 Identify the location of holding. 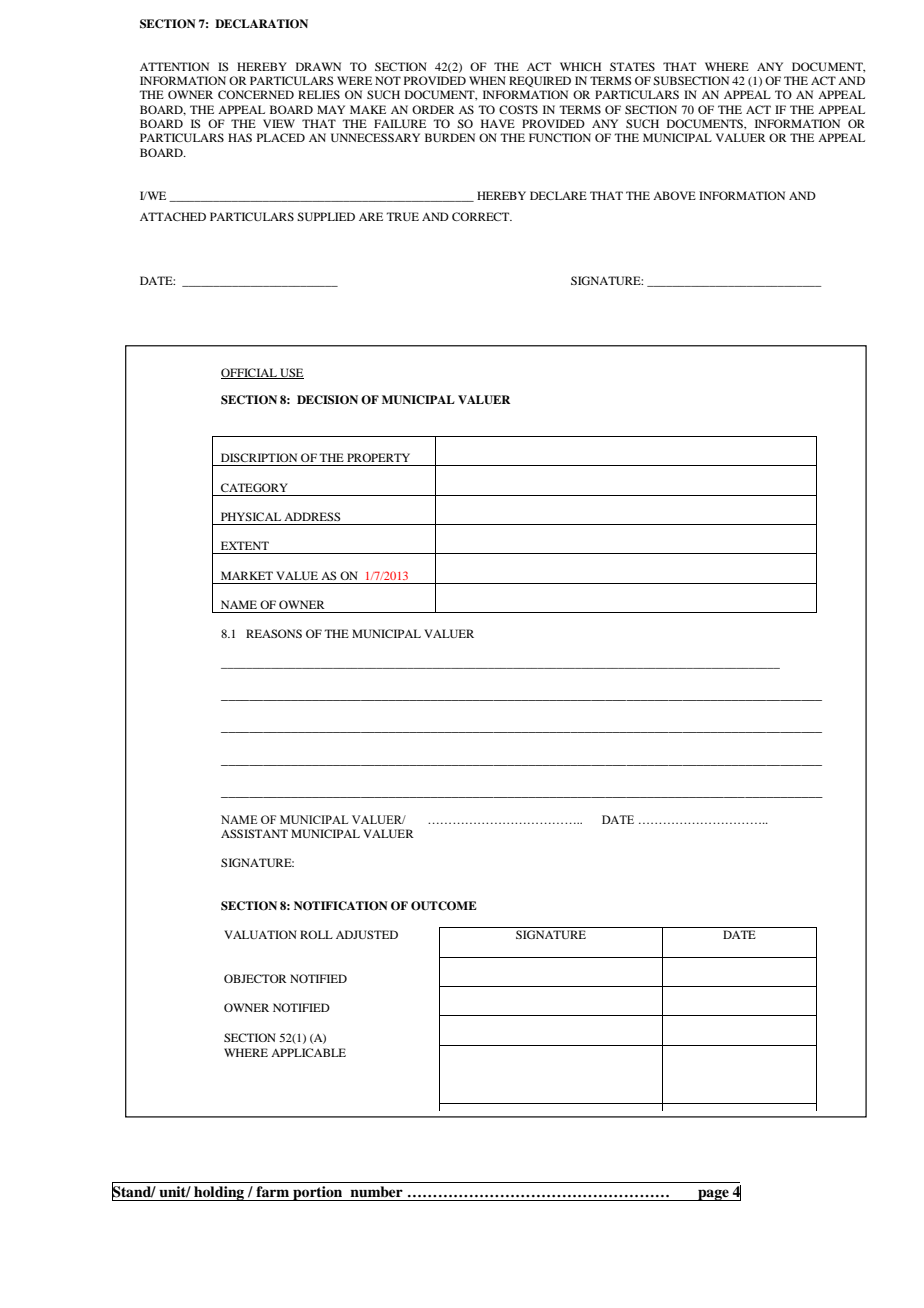
(219, 1193).
